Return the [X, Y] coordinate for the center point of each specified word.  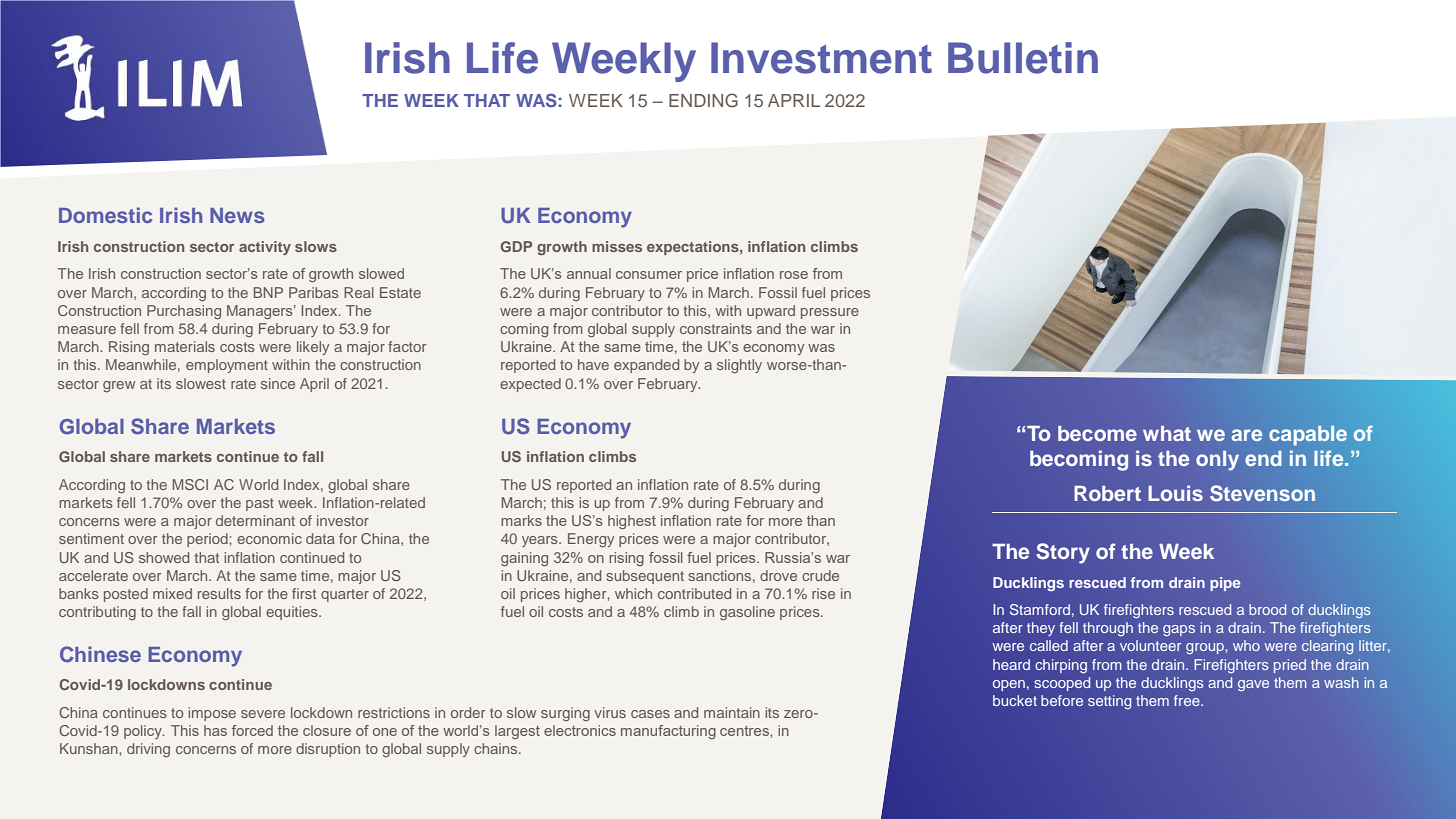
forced [252, 730]
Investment [821, 58]
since [278, 383]
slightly [739, 366]
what [1167, 433]
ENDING [703, 100]
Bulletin [1023, 58]
